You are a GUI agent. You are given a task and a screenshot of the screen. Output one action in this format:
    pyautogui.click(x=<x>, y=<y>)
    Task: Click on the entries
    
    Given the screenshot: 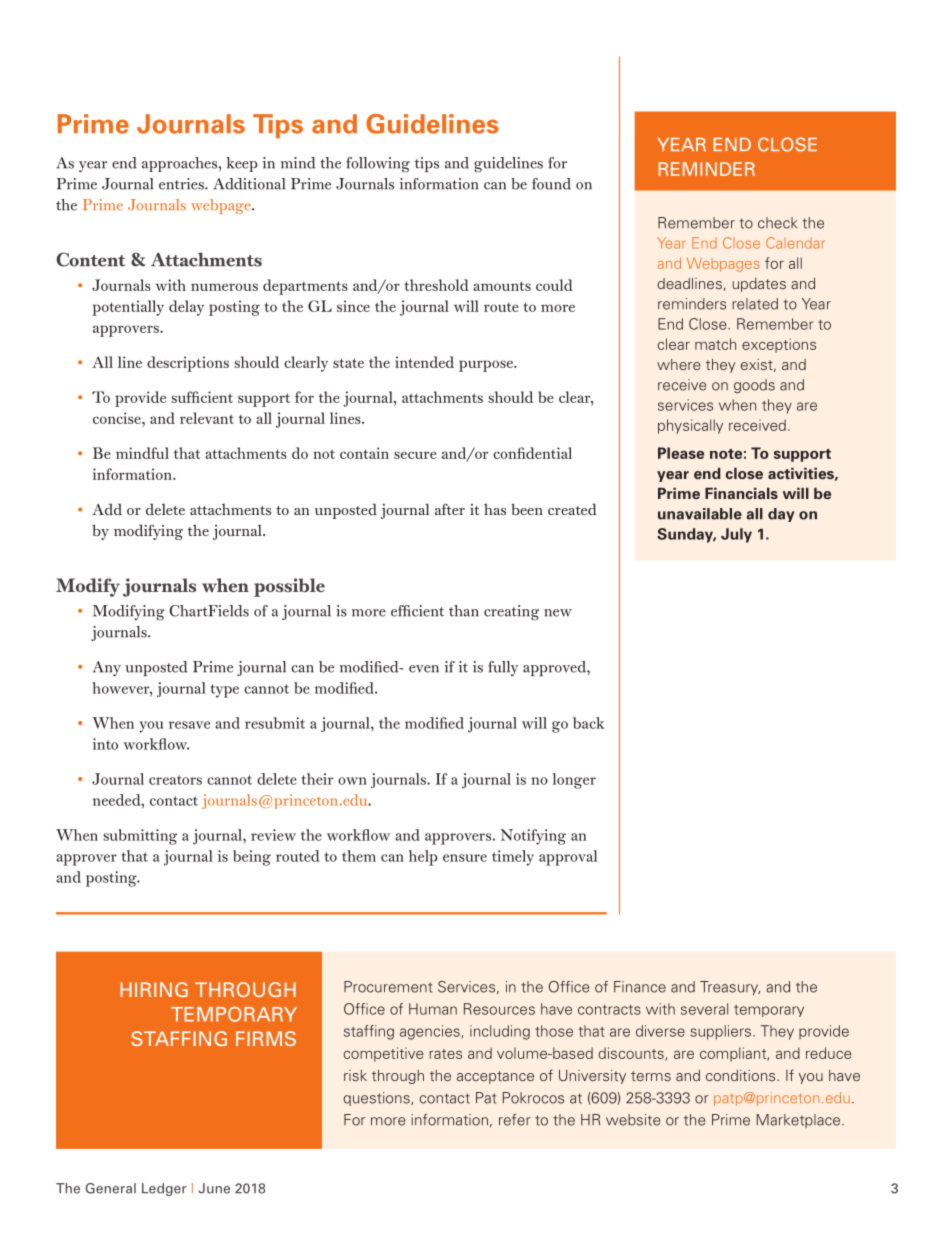 What is the action you would take?
    pyautogui.click(x=182, y=184)
